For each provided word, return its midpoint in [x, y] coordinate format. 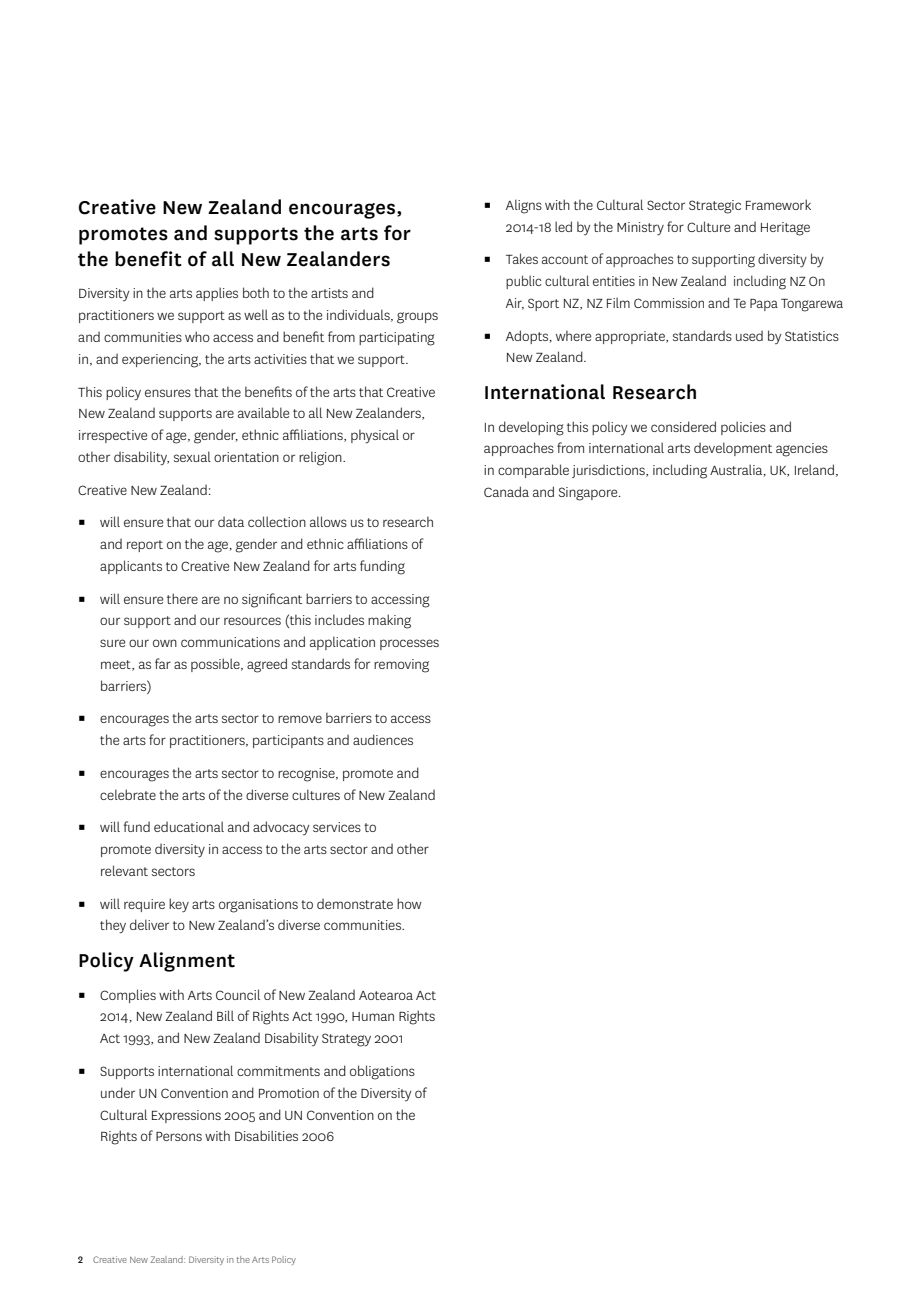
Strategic [715, 207]
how [409, 903]
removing [401, 666]
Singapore [589, 494]
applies [217, 294]
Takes [522, 258]
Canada [506, 491]
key [179, 905]
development [733, 449]
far [163, 663]
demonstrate [355, 904]
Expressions [186, 1116]
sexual [192, 456]
